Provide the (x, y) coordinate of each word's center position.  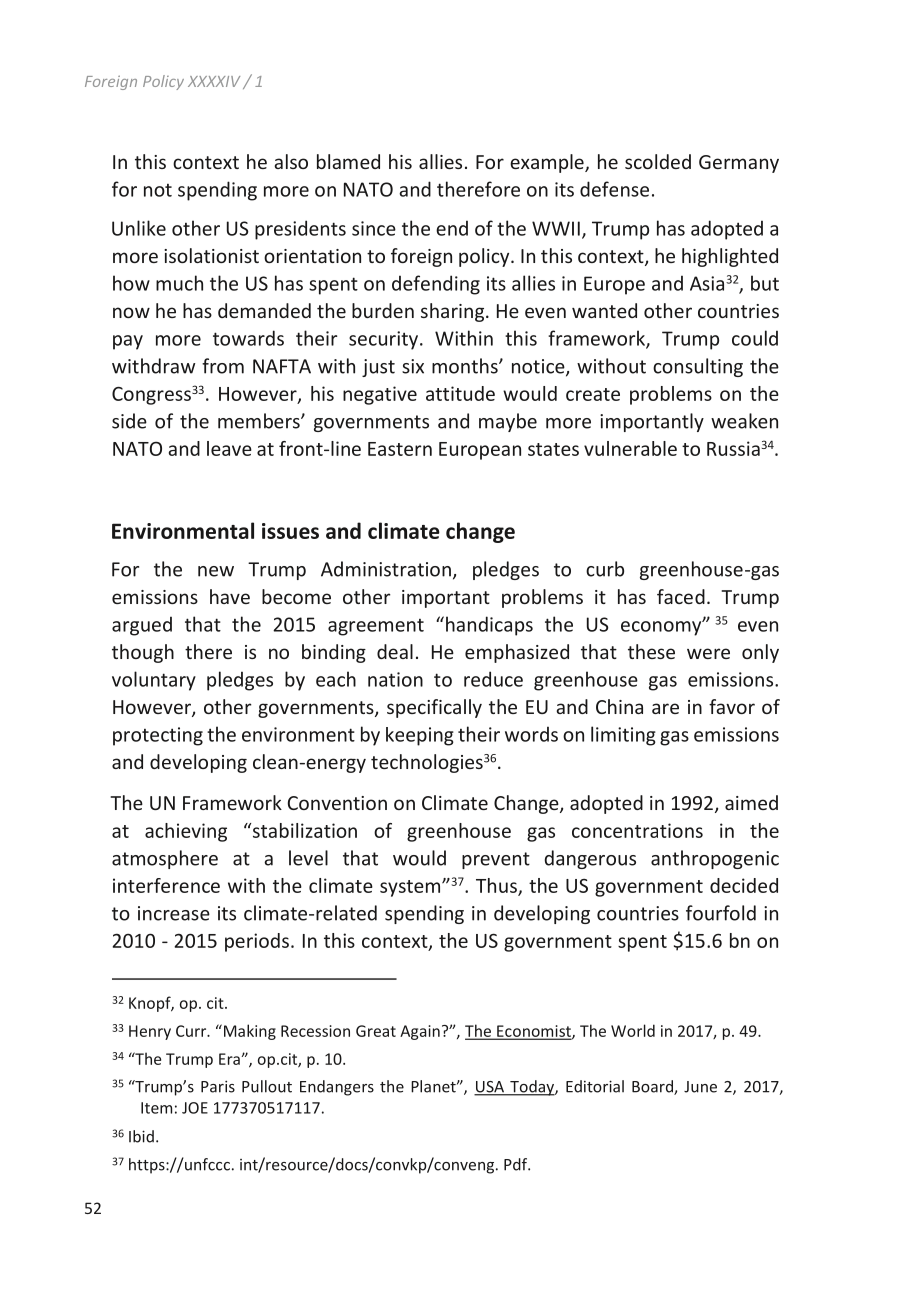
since (374, 228)
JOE (195, 1108)
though (143, 653)
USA (490, 1088)
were (708, 653)
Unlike (139, 228)
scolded (658, 161)
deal (395, 651)
